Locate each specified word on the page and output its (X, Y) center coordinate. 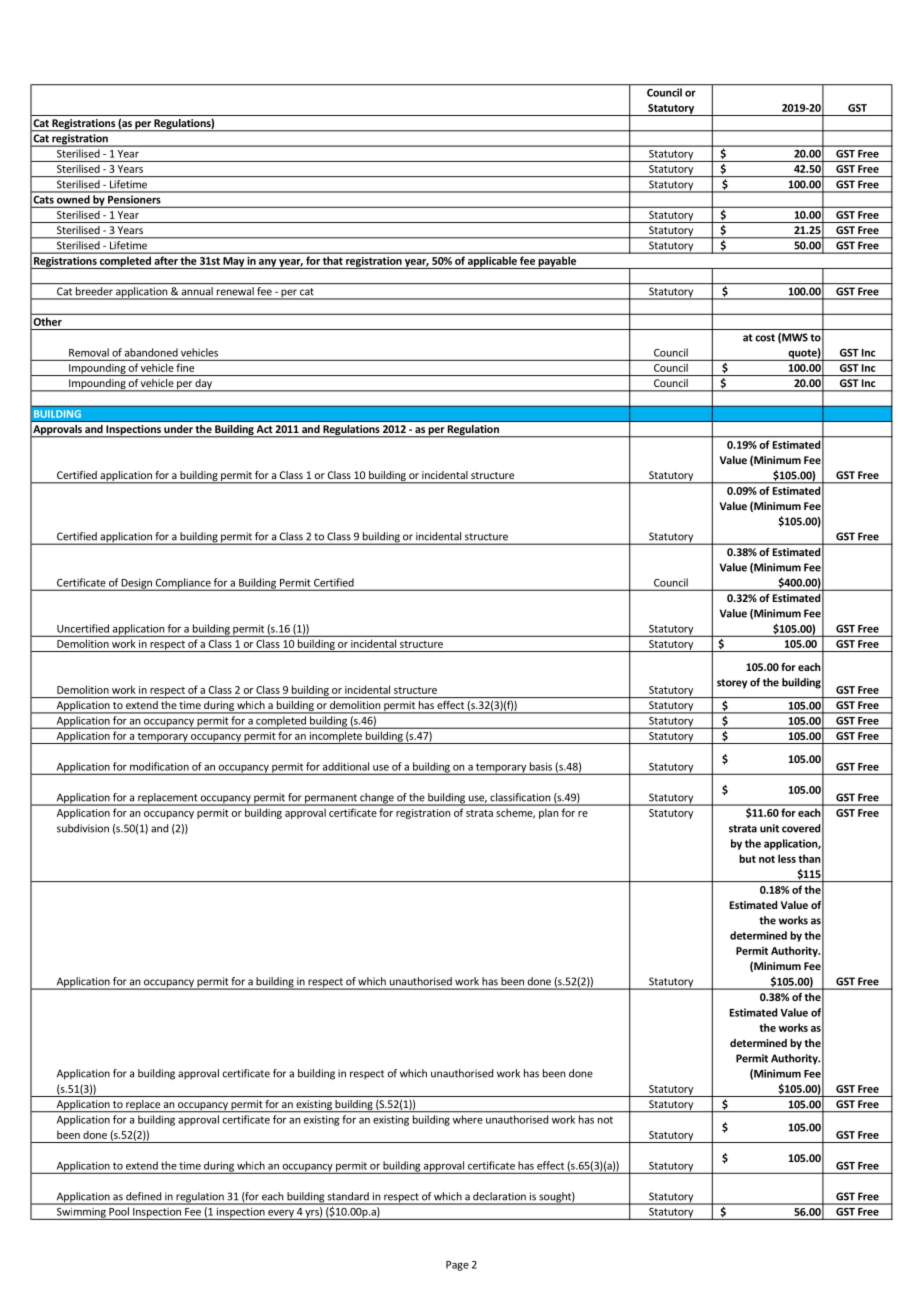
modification (159, 766)
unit (769, 828)
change (377, 799)
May (233, 263)
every (281, 1215)
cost (765, 338)
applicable (492, 262)
